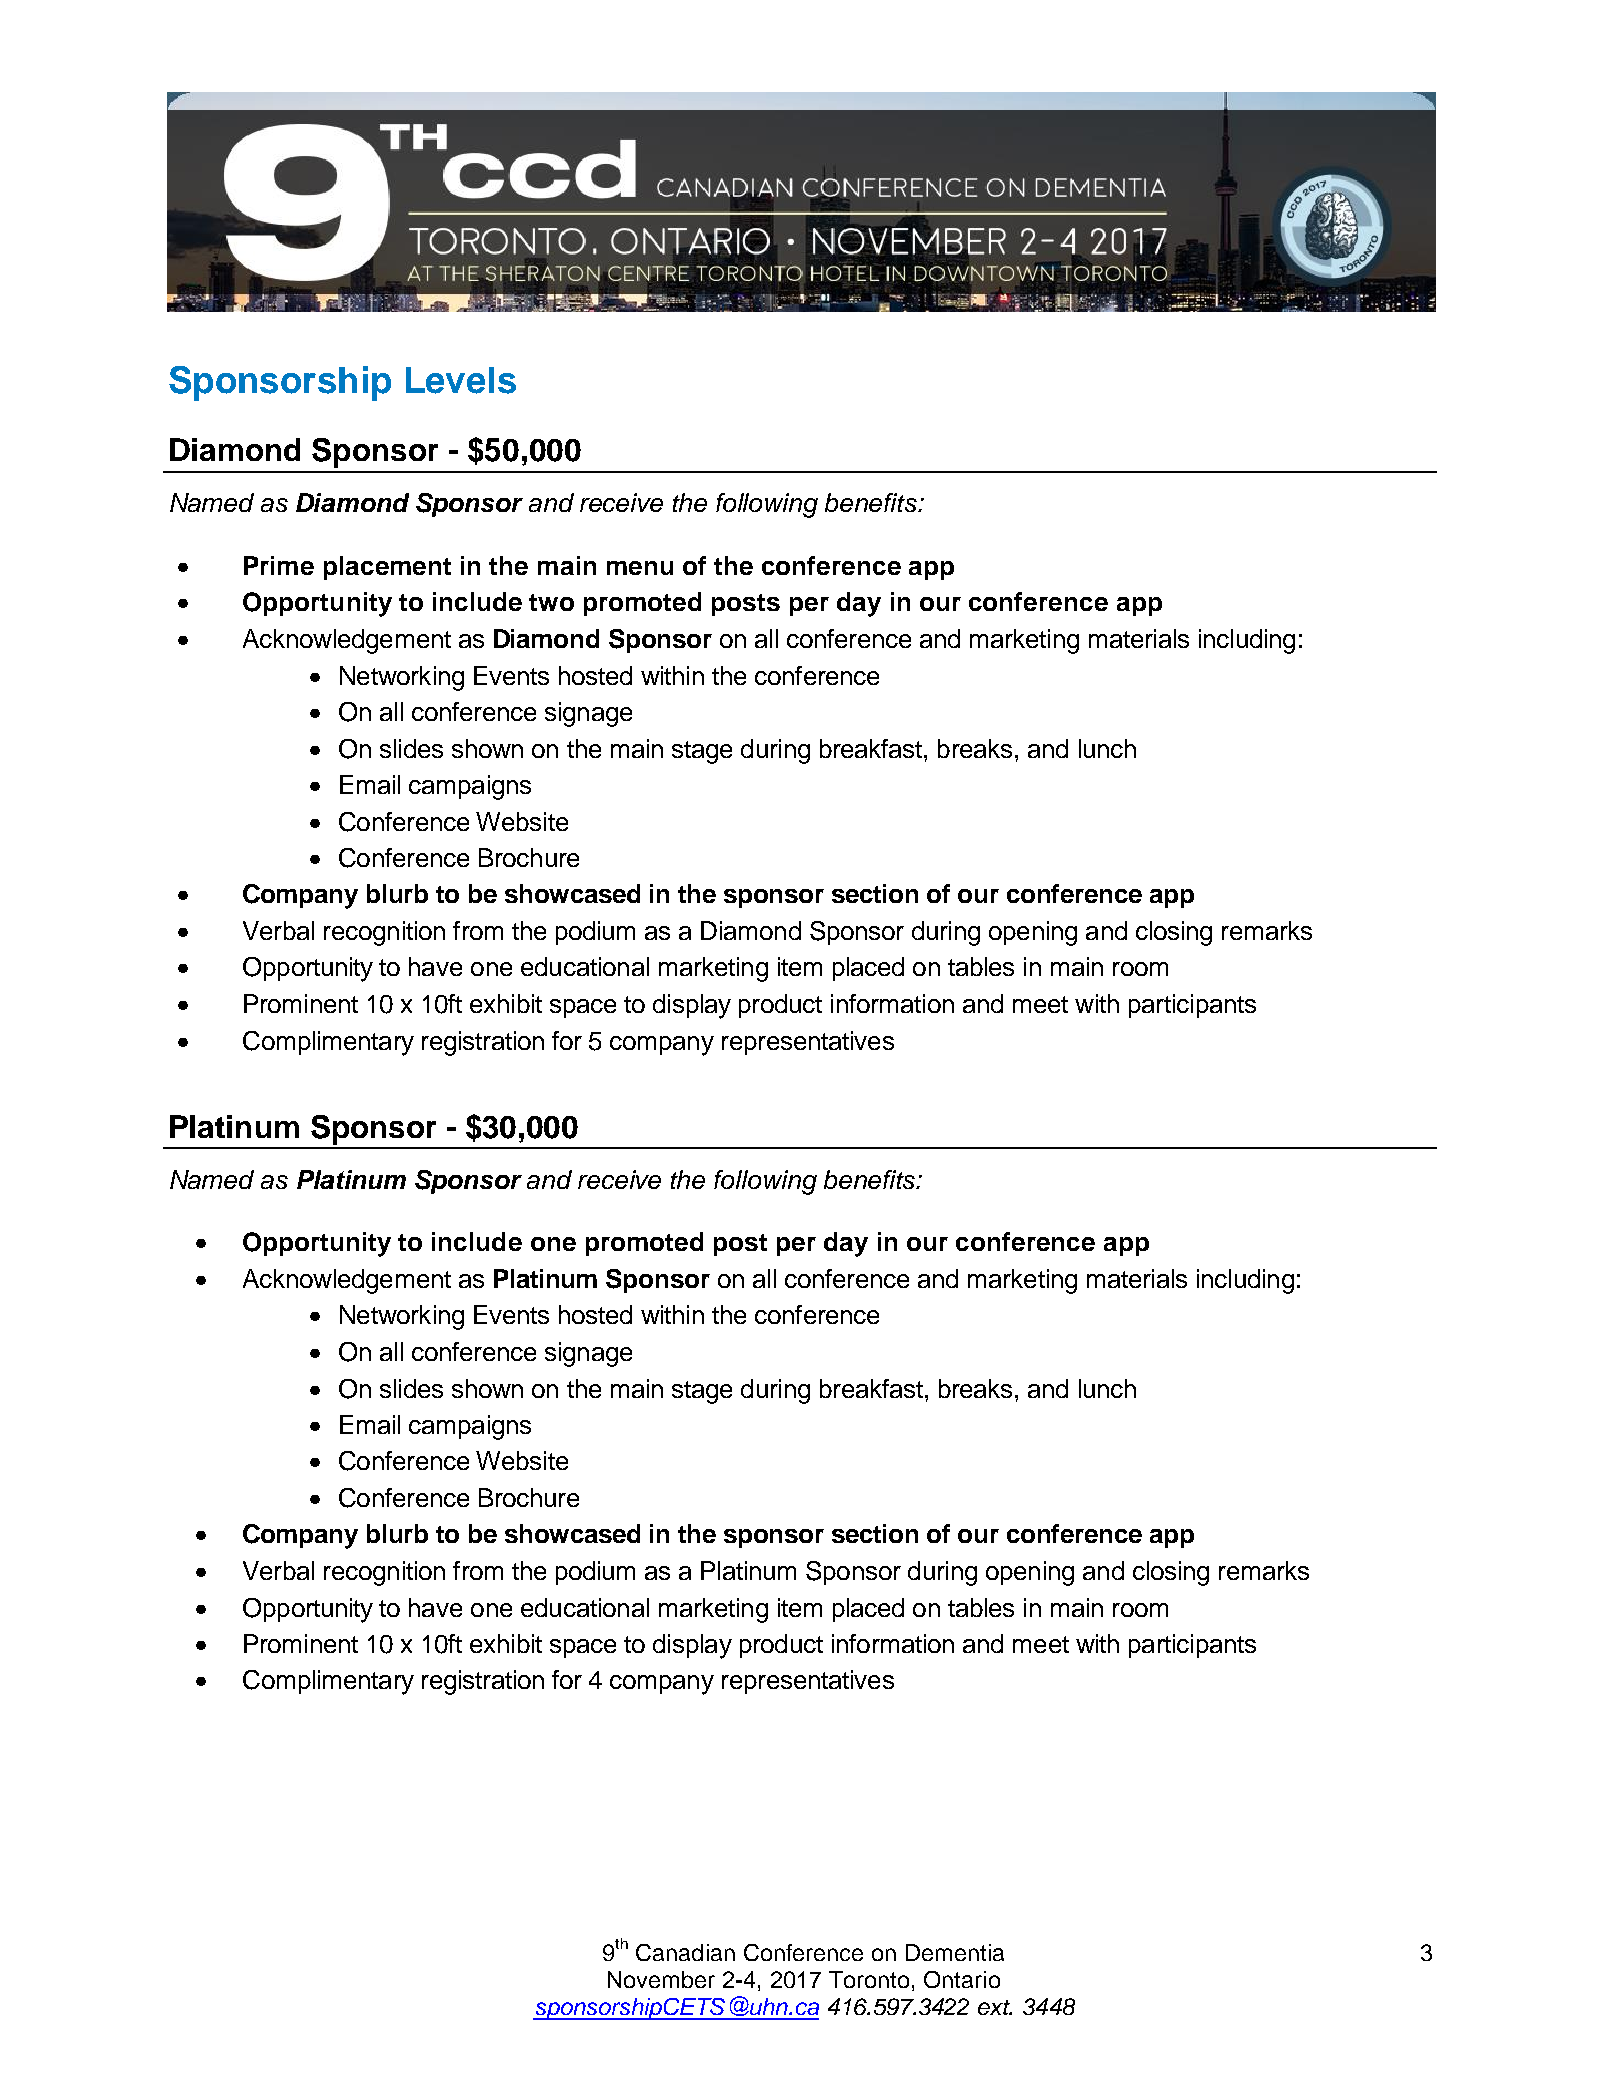  What do you see at coordinates (685, 1952) in the image?
I see `Canadian` at bounding box center [685, 1952].
